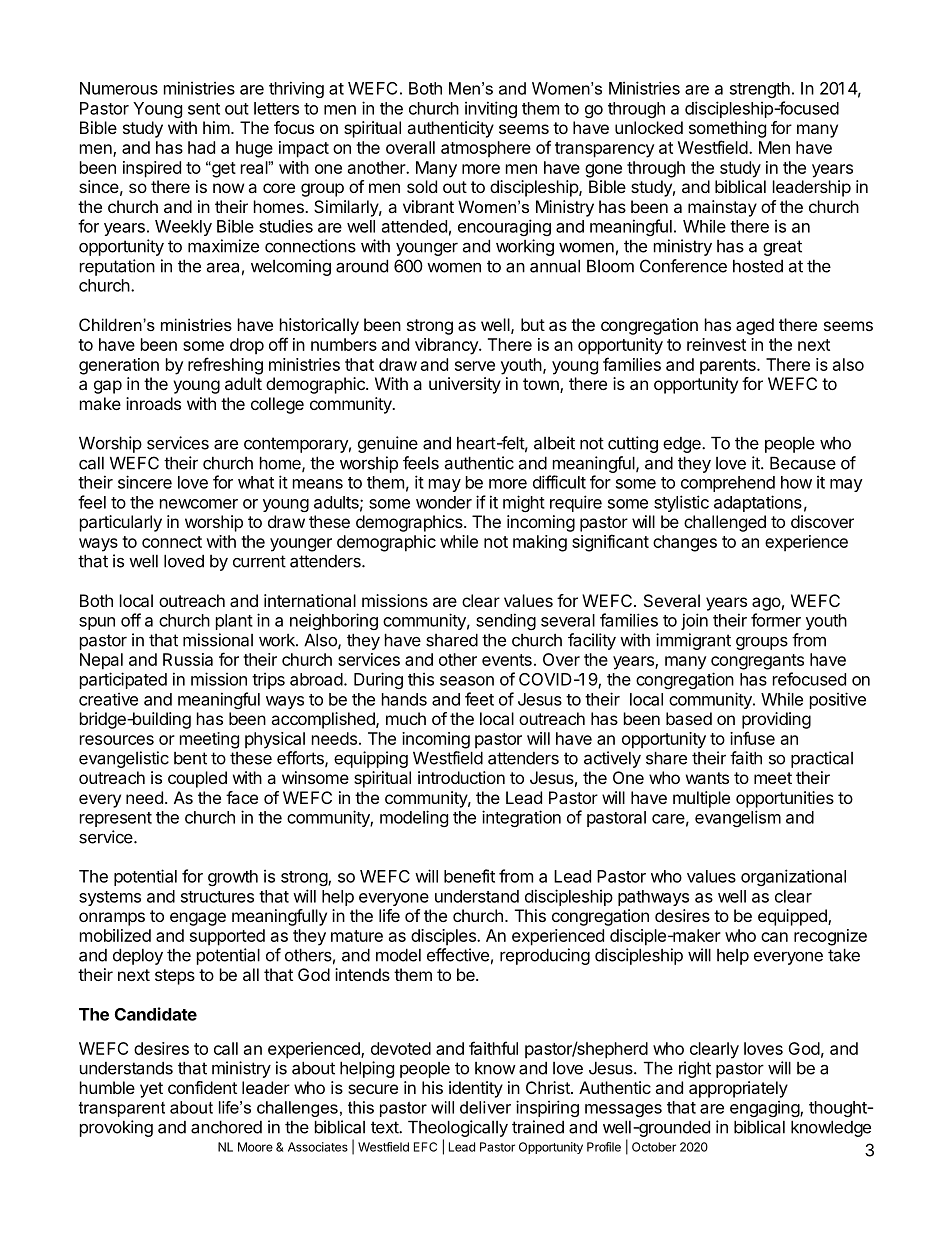  Describe the element at coordinates (216, 127) in the screenshot. I see `him` at that location.
